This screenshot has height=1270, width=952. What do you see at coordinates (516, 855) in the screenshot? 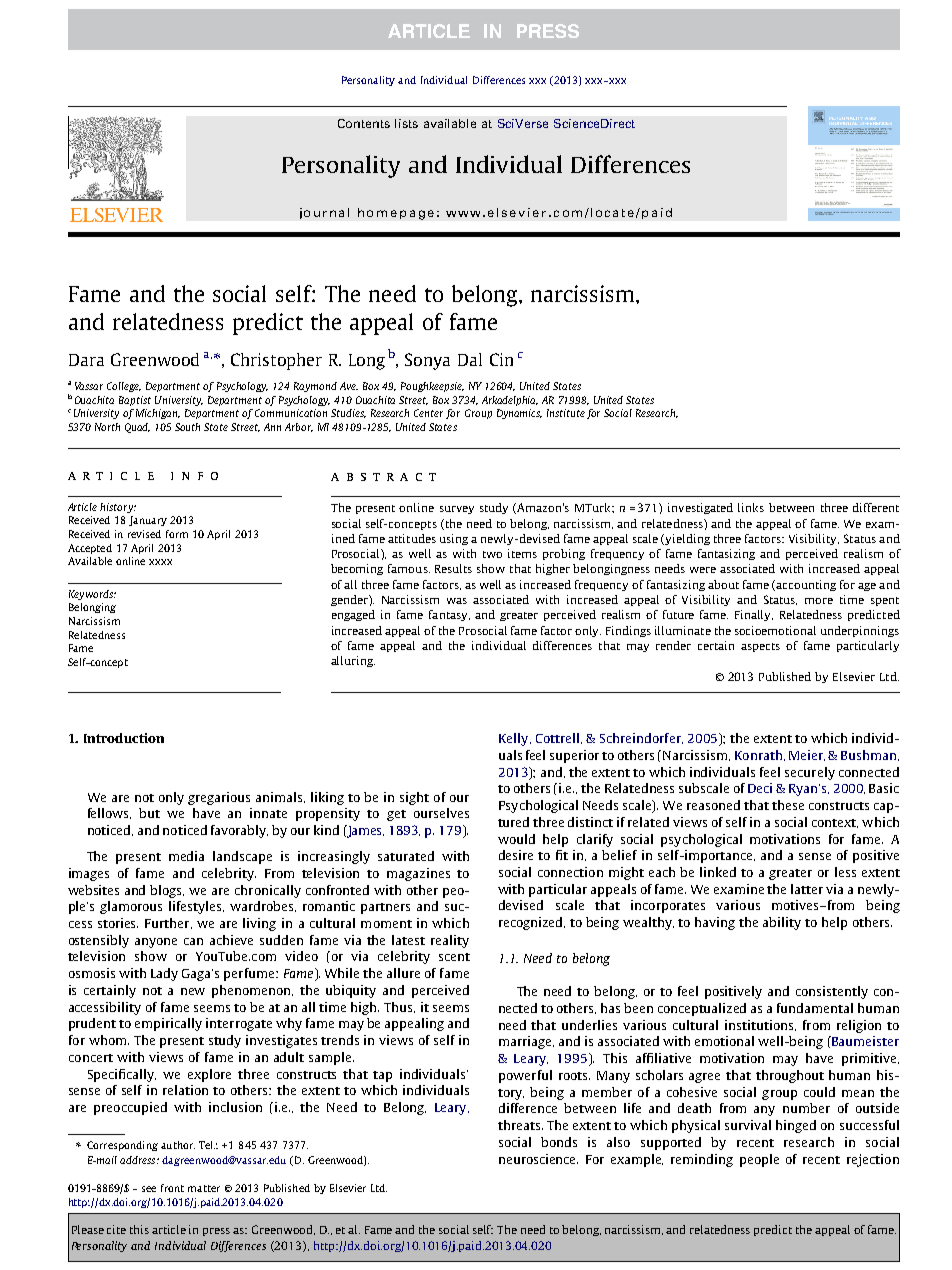
I see `desire` at bounding box center [516, 855].
